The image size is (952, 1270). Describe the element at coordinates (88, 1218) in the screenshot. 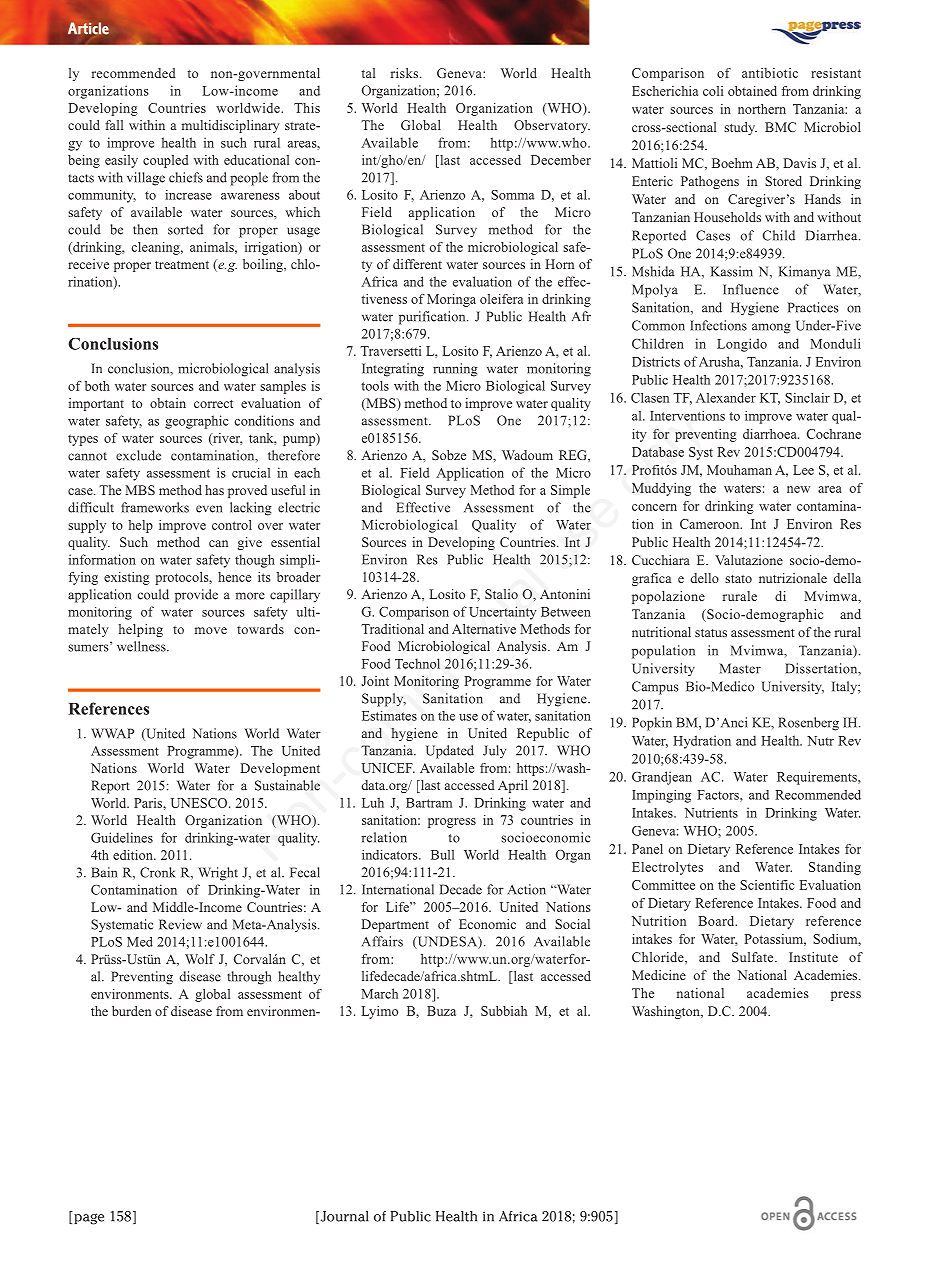

I see `page` at that location.
